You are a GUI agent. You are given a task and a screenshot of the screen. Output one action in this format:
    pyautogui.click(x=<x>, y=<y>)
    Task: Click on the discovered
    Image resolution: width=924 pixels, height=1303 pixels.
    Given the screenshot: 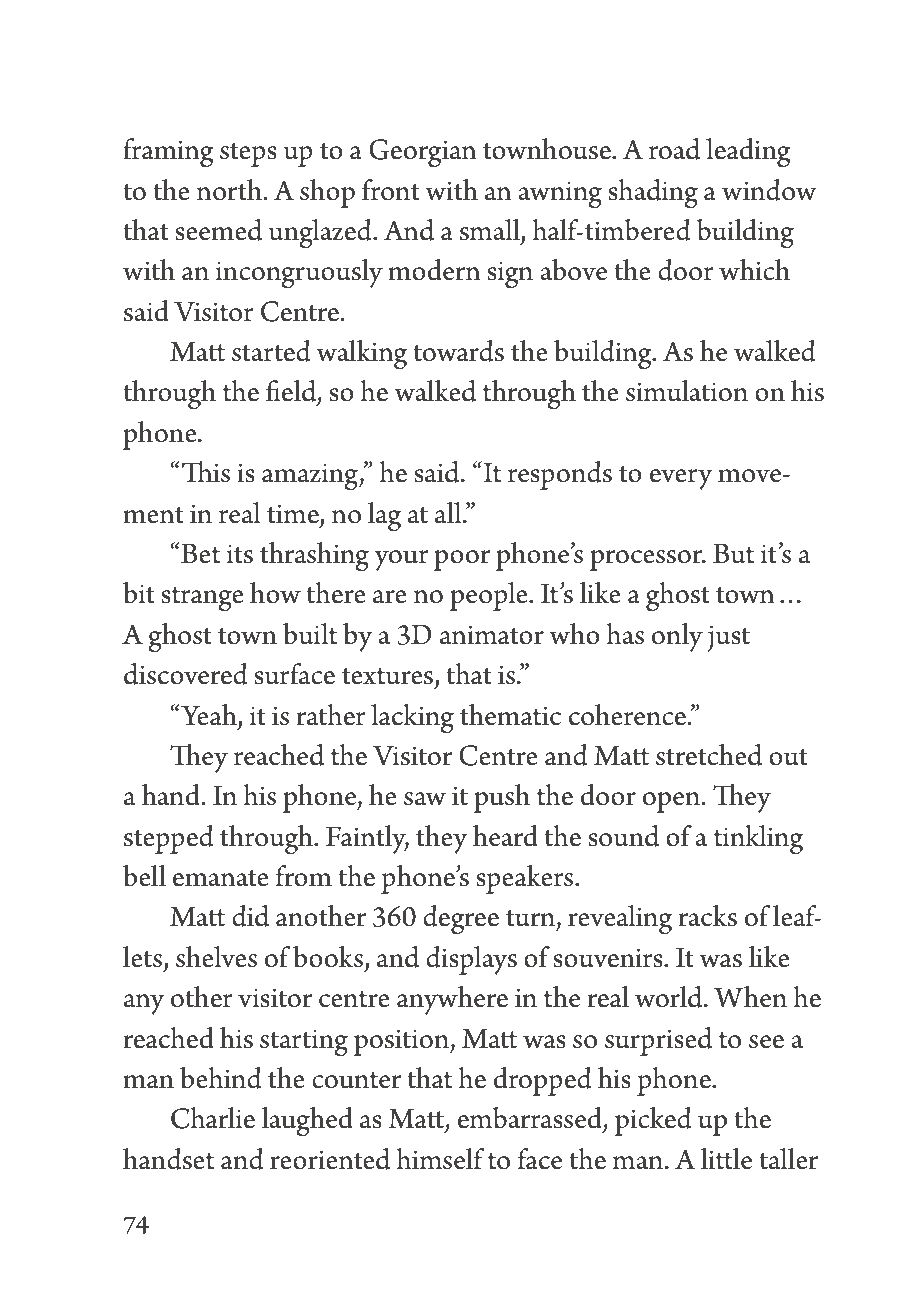 What is the action you would take?
    pyautogui.click(x=185, y=674)
